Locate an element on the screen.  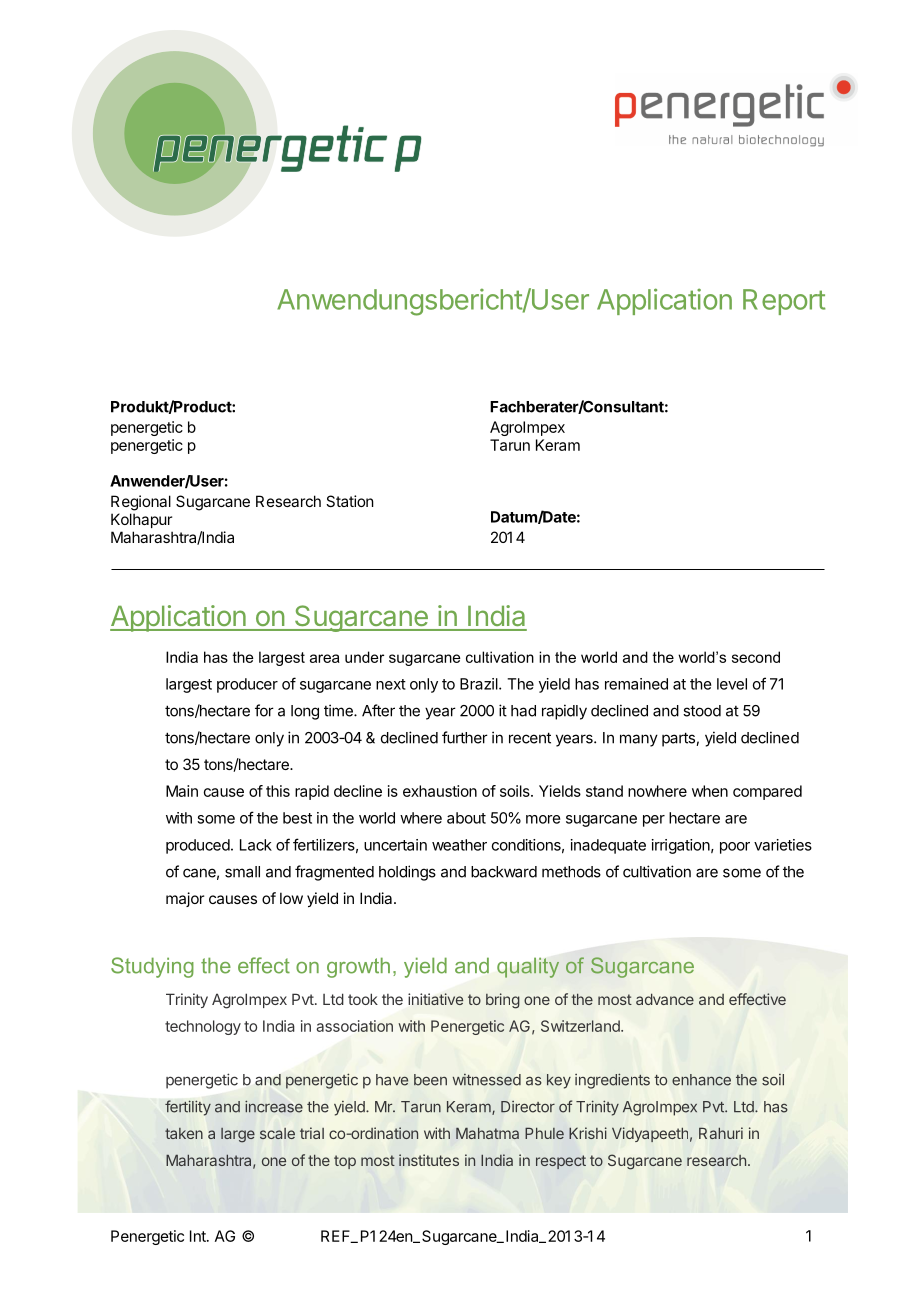
producer is located at coordinates (247, 685).
